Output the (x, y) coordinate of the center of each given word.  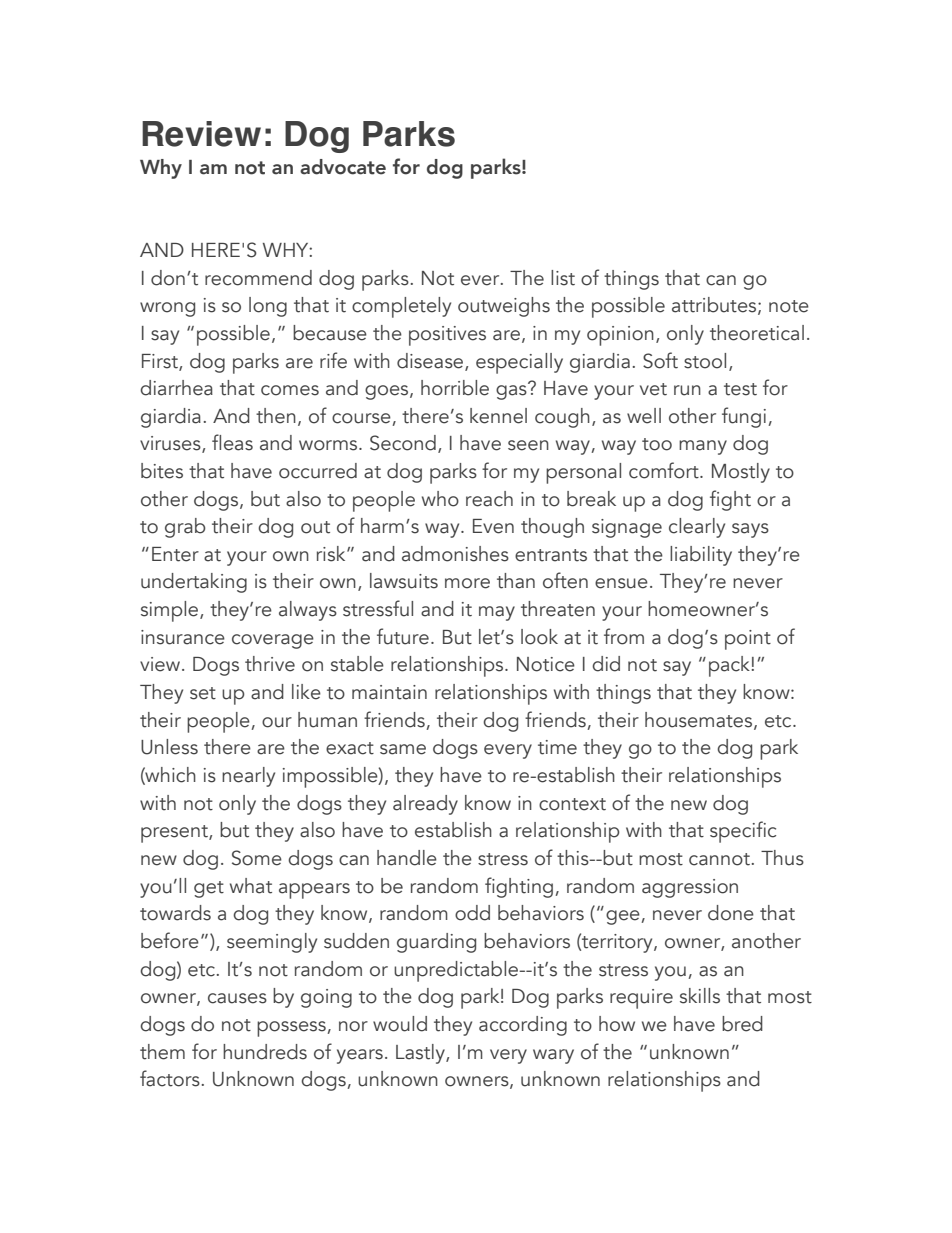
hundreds (265, 1052)
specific (743, 832)
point (748, 640)
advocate (343, 167)
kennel (498, 416)
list (563, 278)
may (497, 613)
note (789, 306)
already (425, 805)
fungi (744, 417)
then (276, 416)
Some (257, 858)
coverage (273, 641)
